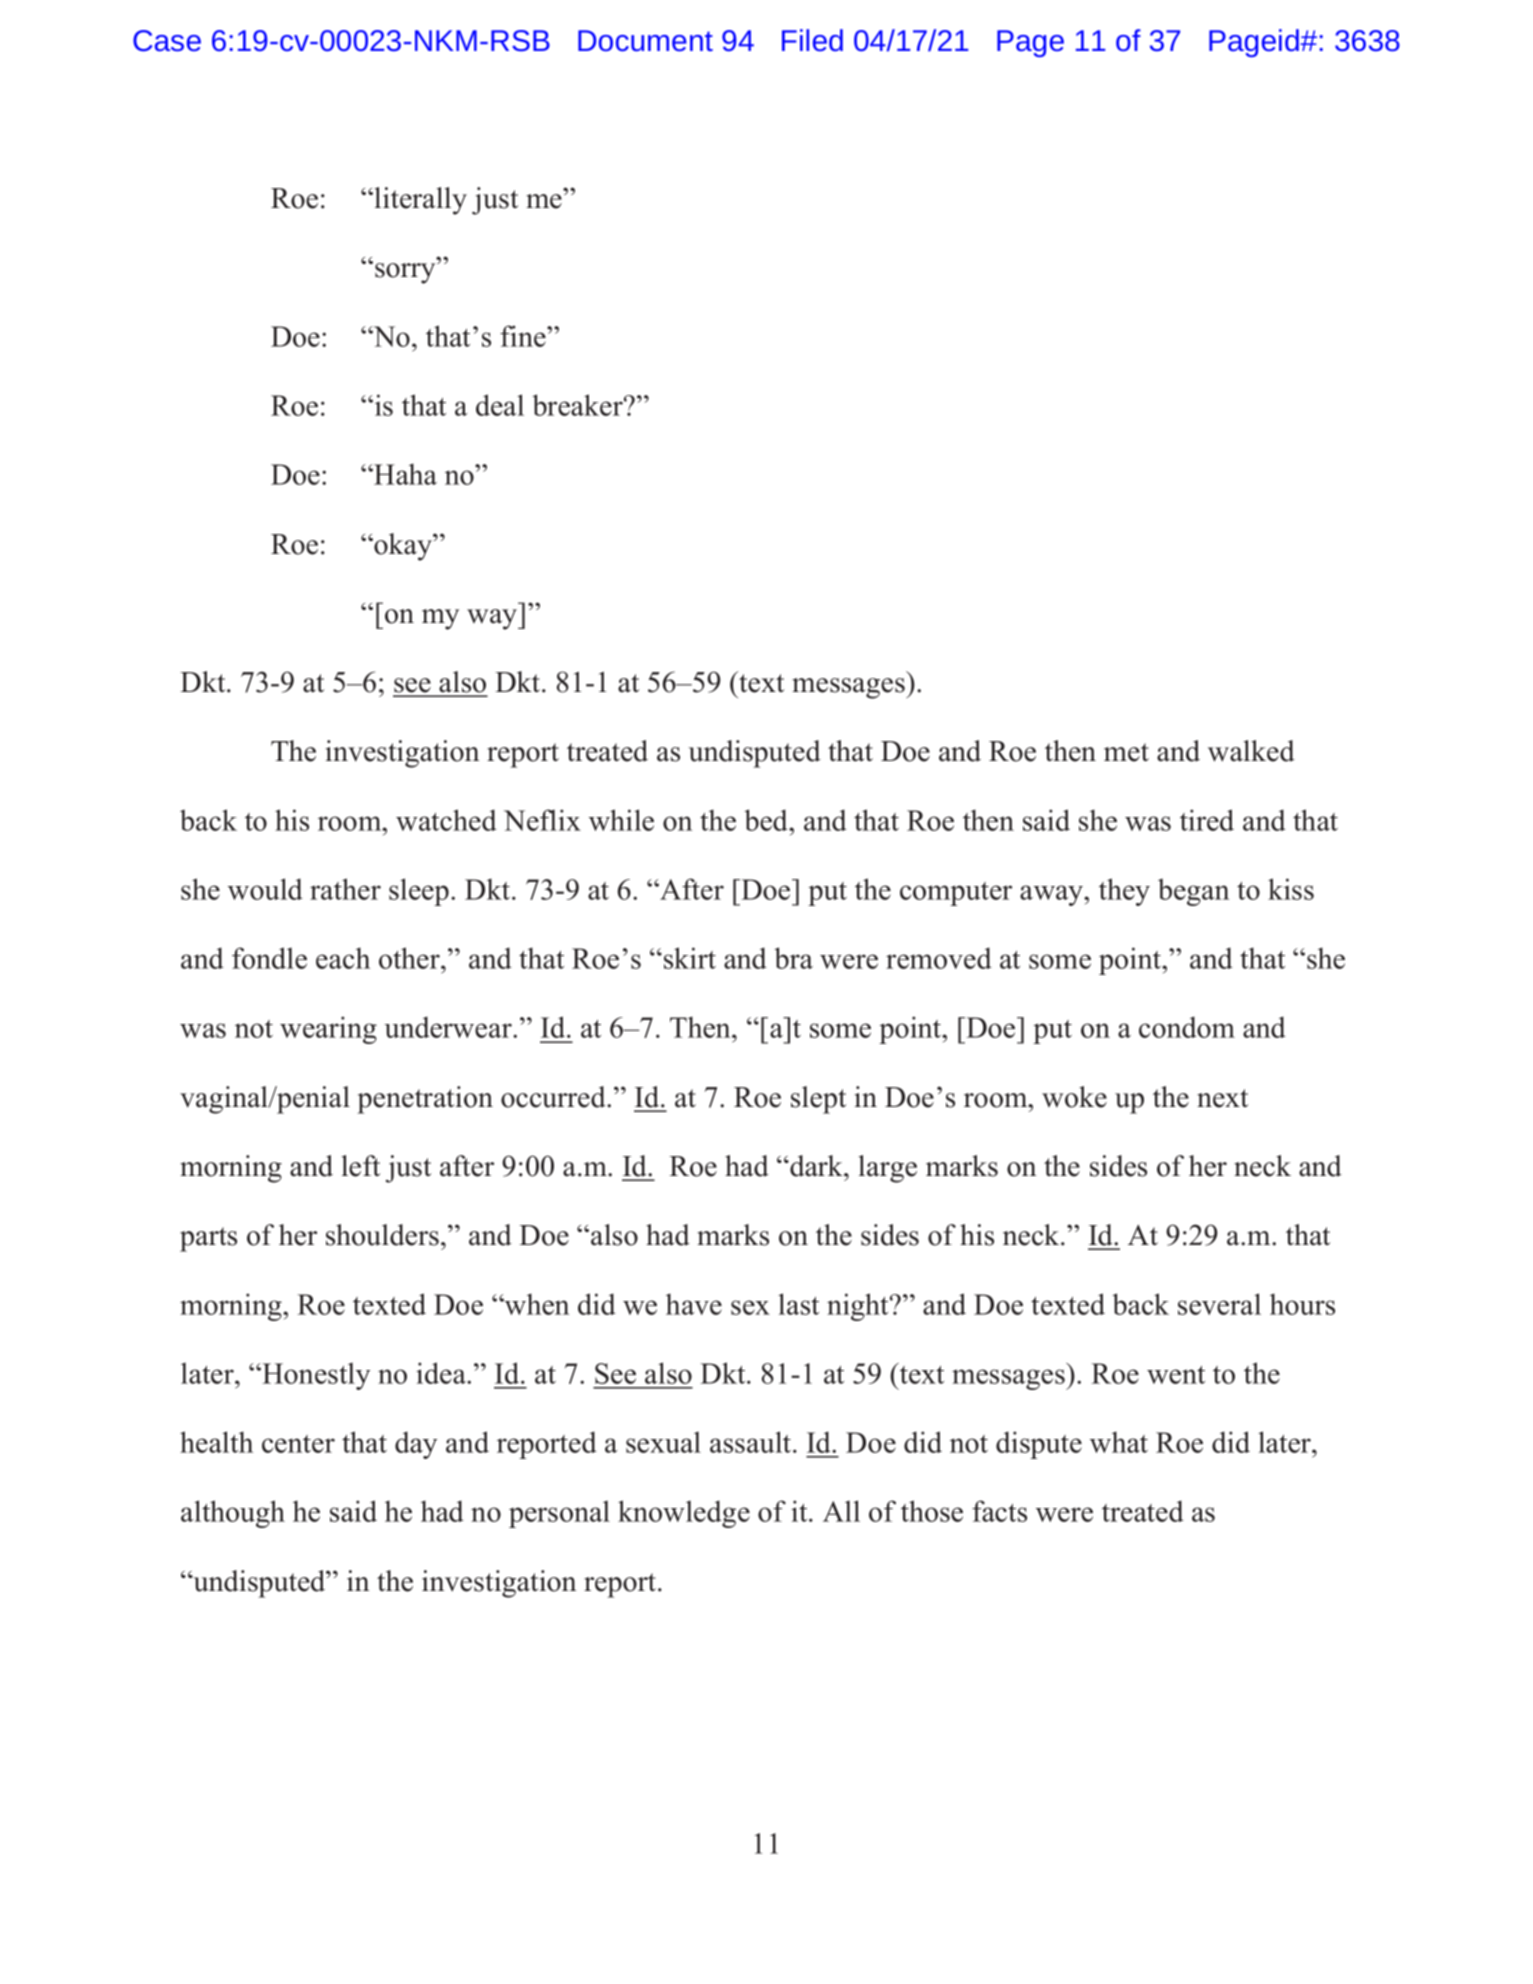  What do you see at coordinates (404, 474) in the image?
I see `Haha` at bounding box center [404, 474].
